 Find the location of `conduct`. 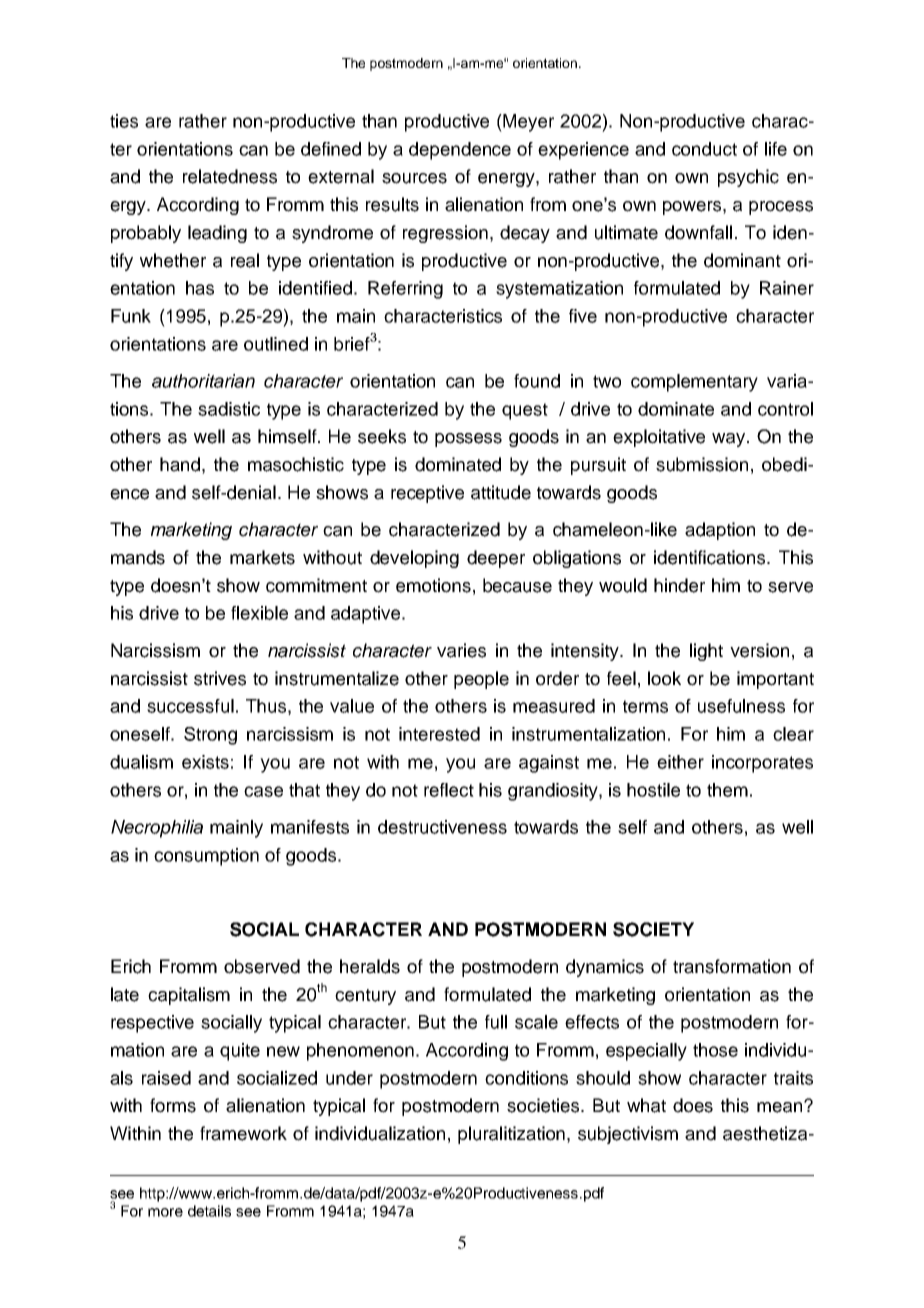

conduct is located at coordinates (704, 149).
